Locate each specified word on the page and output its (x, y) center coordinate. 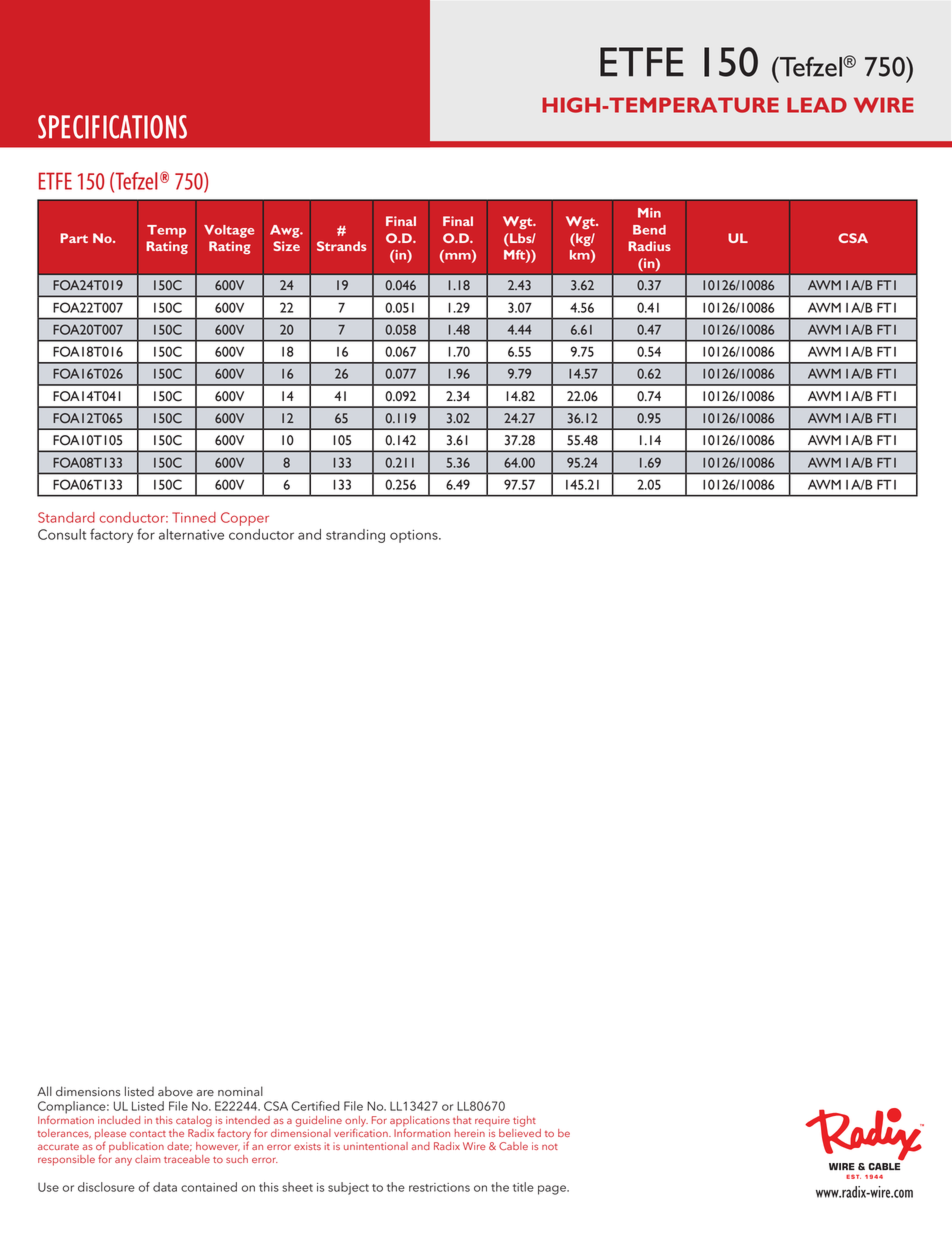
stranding (355, 536)
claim (147, 1159)
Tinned (194, 517)
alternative (191, 534)
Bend (649, 230)
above (175, 1091)
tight (524, 1121)
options (415, 536)
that (462, 1120)
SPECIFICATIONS (112, 127)
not (550, 1147)
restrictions (439, 1187)
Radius (649, 246)
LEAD (817, 105)
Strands (341, 246)
